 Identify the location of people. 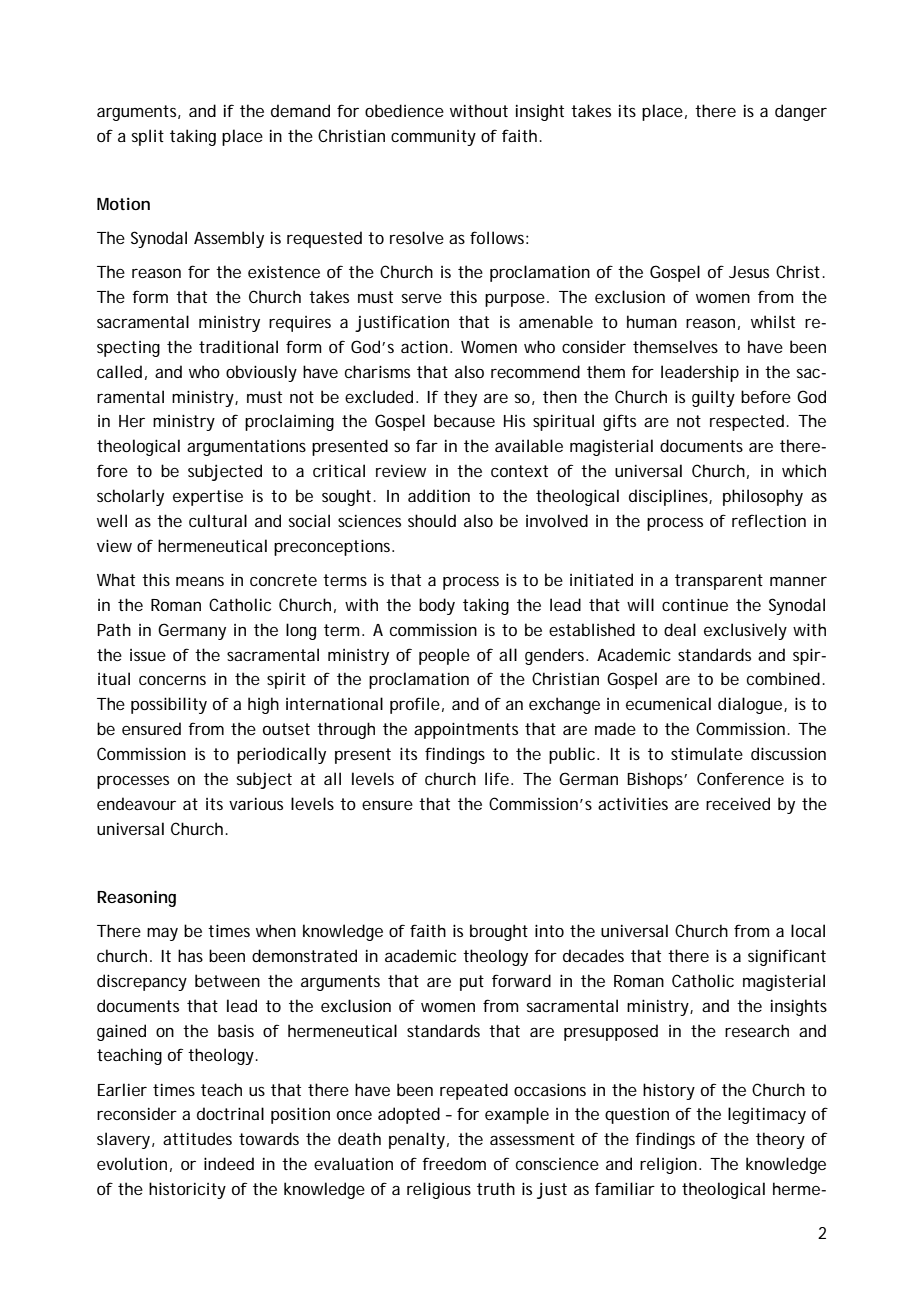
(444, 656).
